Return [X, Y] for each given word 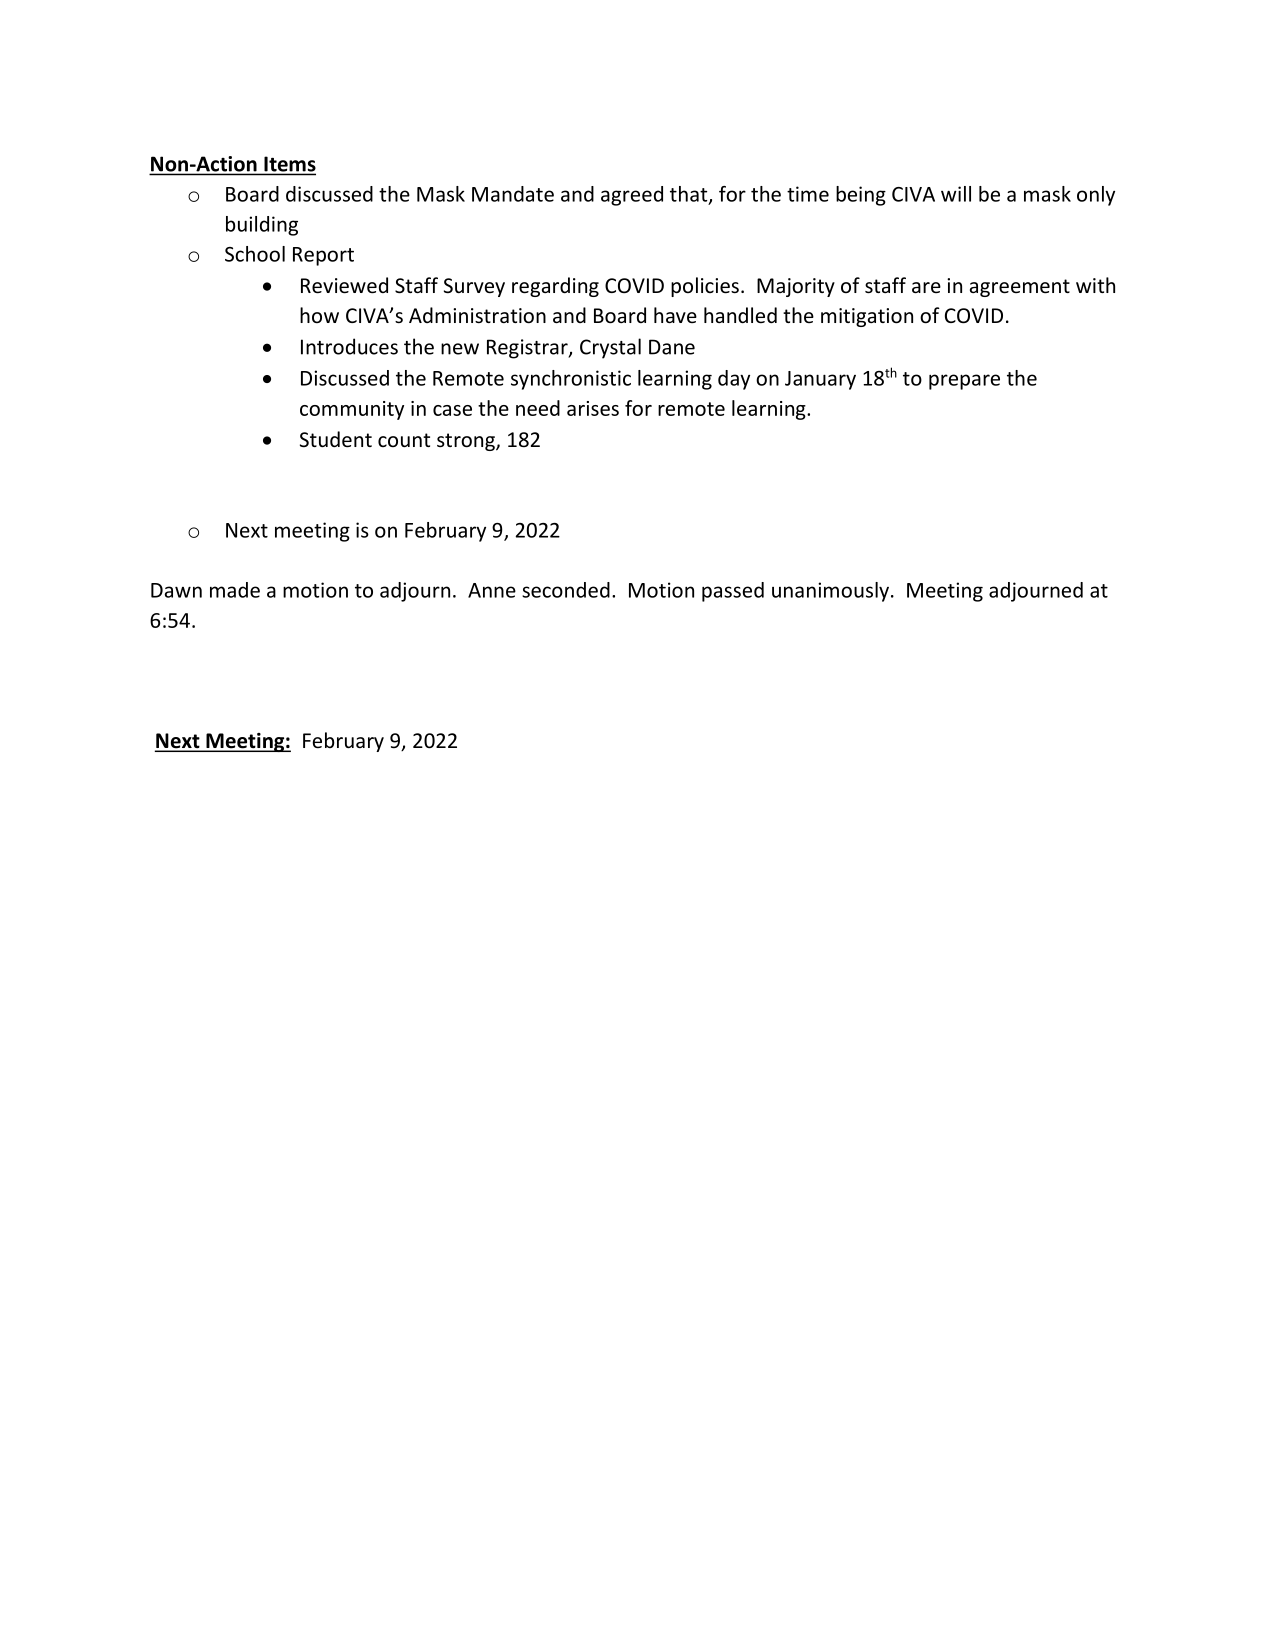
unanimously [830, 592]
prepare [964, 382]
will [956, 194]
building [262, 226]
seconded [566, 590]
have [675, 315]
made [235, 590]
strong [467, 442]
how [319, 315]
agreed [632, 196]
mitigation [867, 317]
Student [336, 439]
